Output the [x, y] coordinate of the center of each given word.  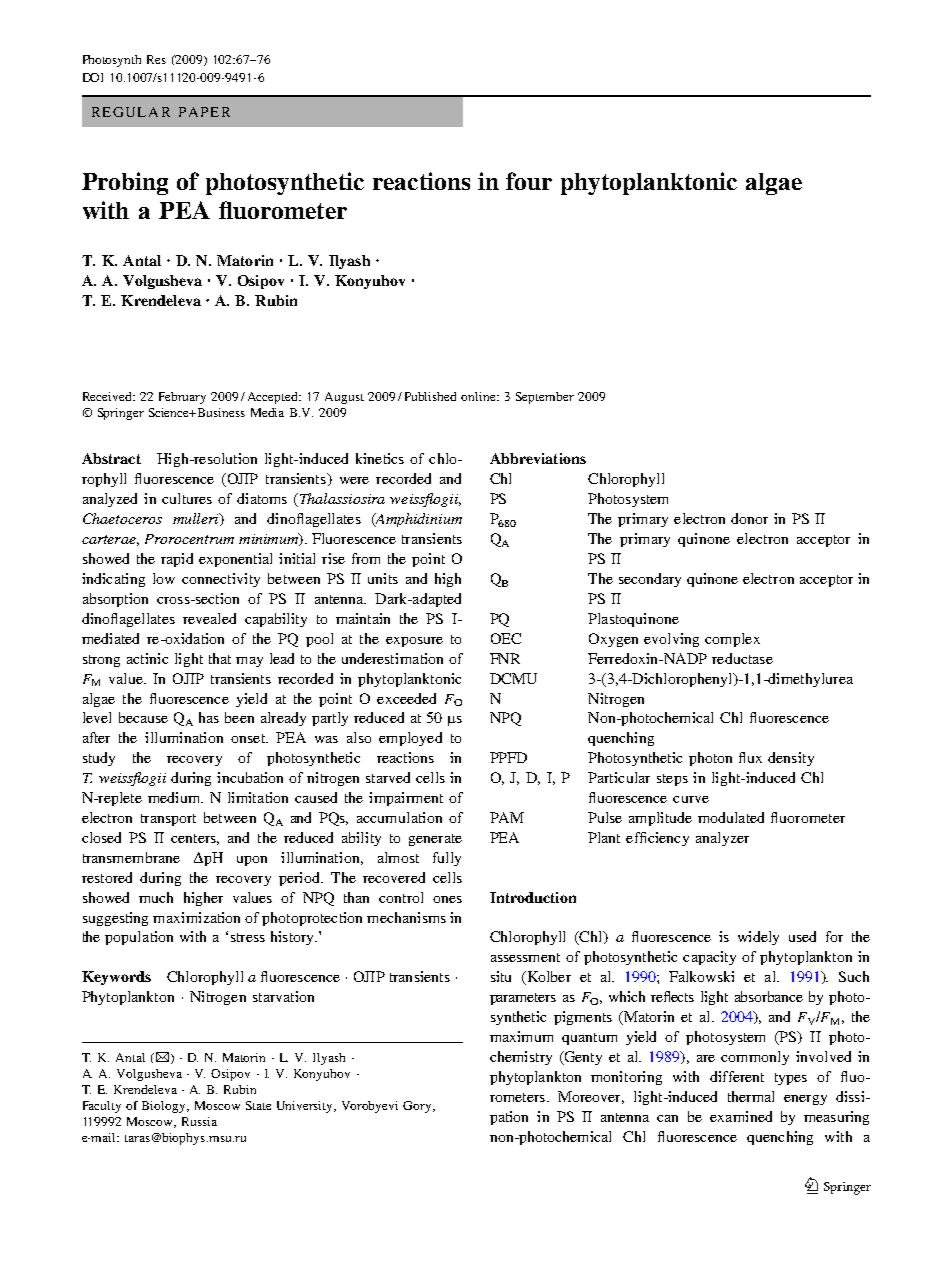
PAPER [204, 112]
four [529, 181]
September [545, 398]
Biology [165, 1107]
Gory [418, 1107]
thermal [751, 1096]
